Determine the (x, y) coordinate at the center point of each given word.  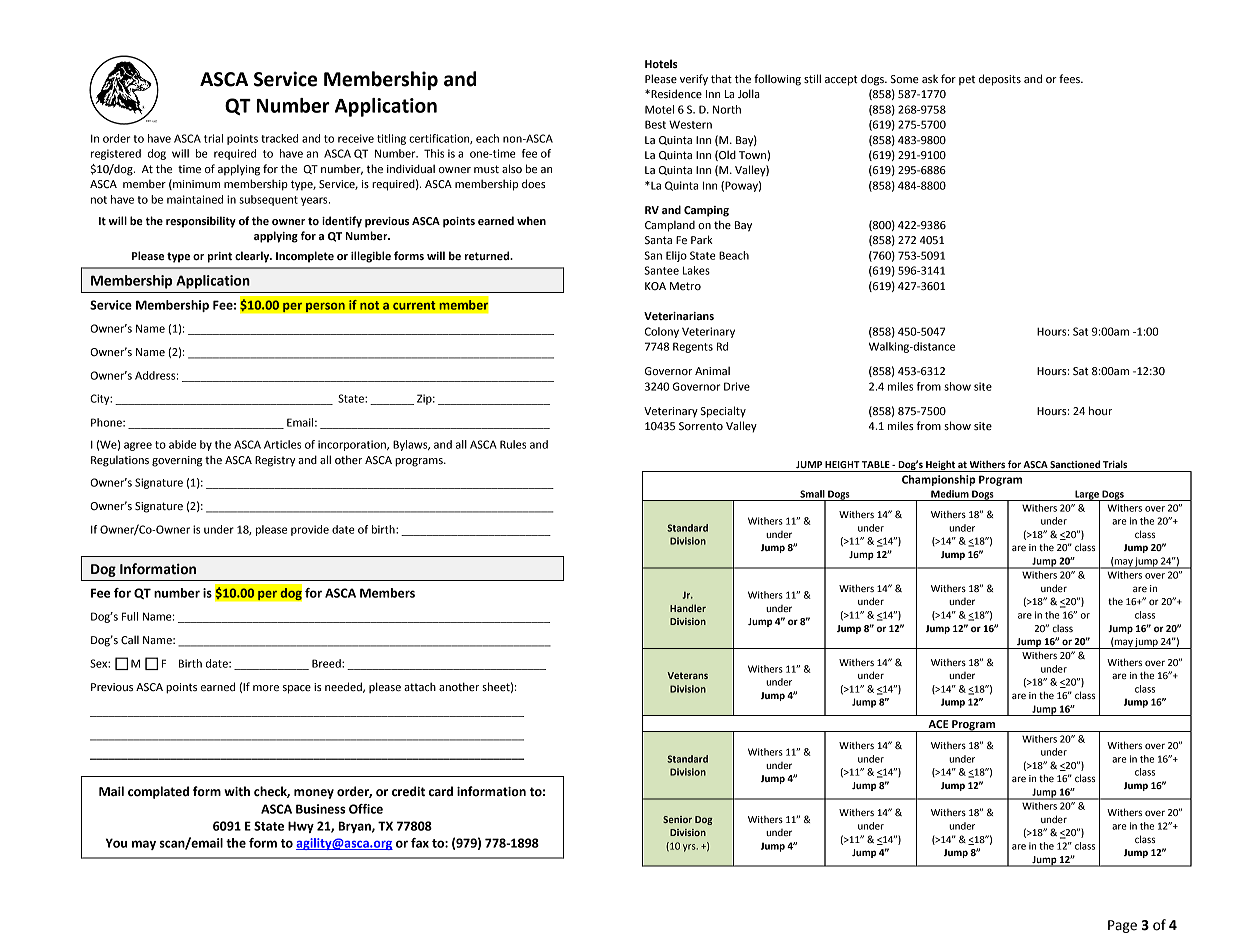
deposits (1000, 80)
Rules (513, 444)
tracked (279, 138)
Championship (939, 480)
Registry (275, 461)
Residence (675, 94)
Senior (677, 819)
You (116, 843)
